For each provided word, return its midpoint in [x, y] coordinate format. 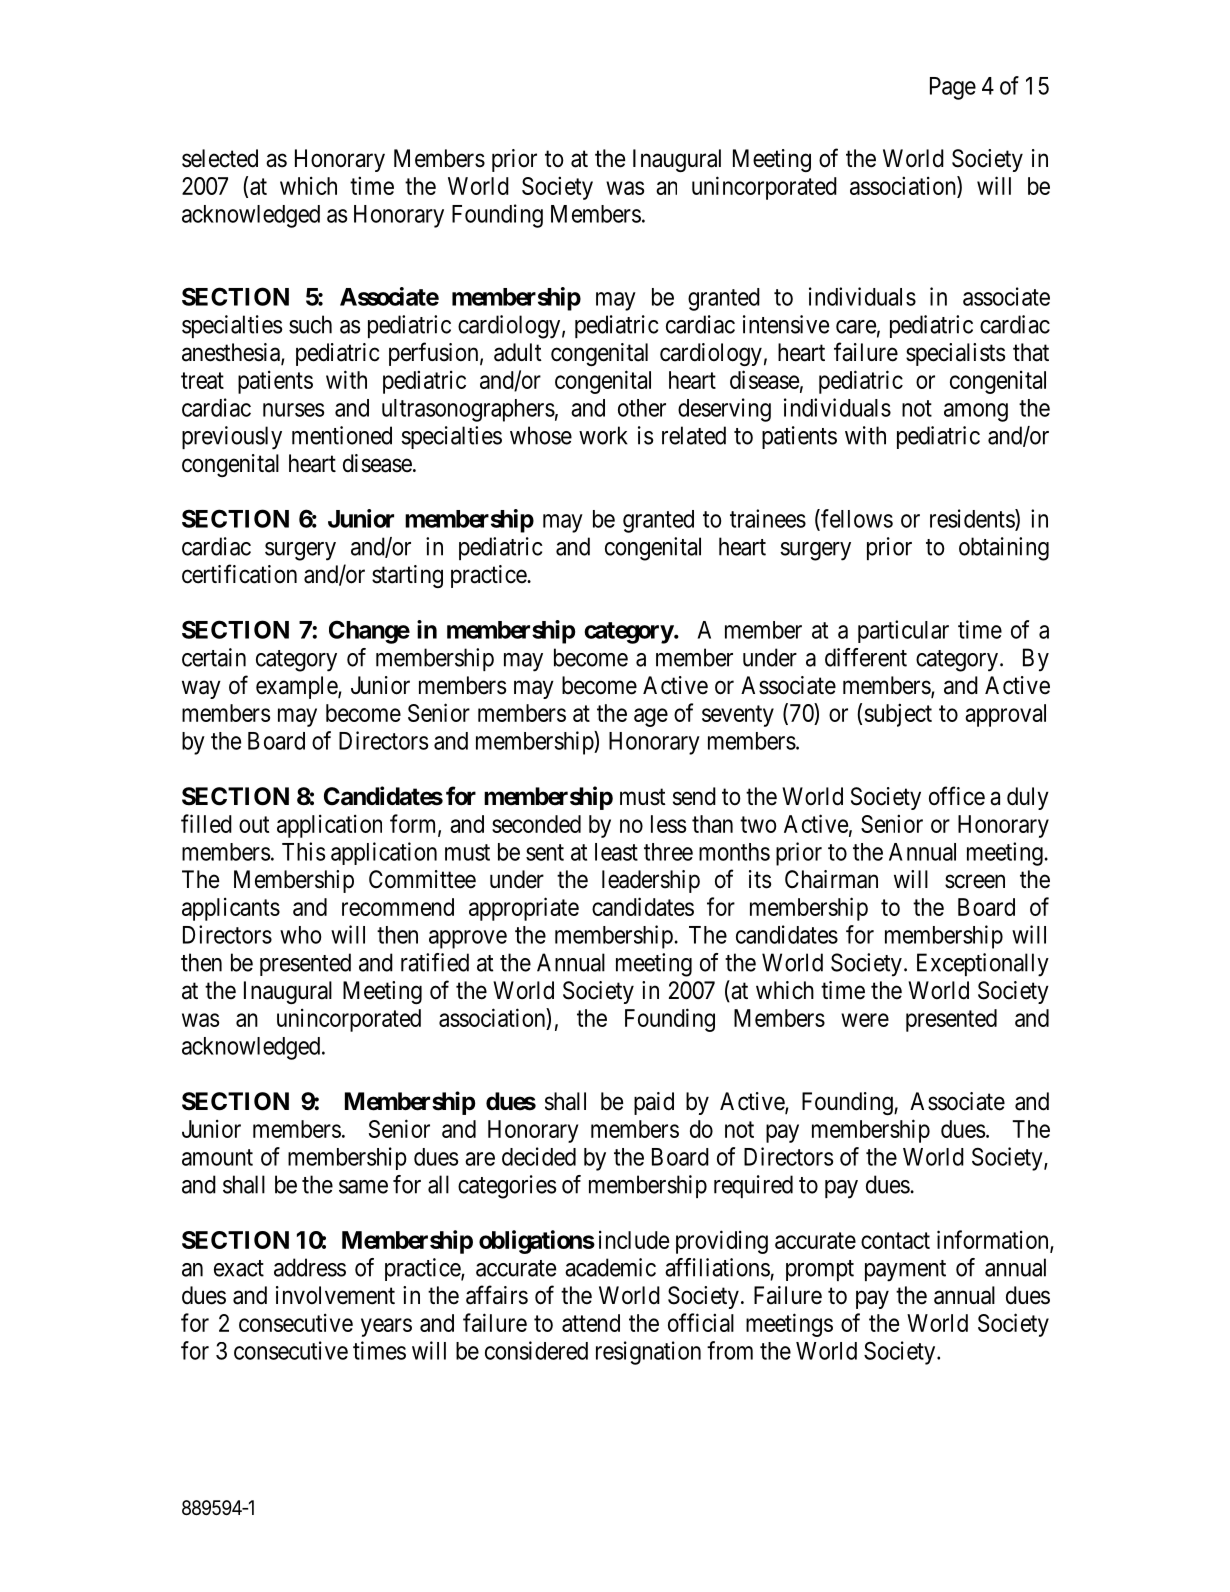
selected [220, 158]
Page [953, 88]
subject [898, 715]
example [297, 687]
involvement [335, 1295]
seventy [738, 716]
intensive [786, 324]
